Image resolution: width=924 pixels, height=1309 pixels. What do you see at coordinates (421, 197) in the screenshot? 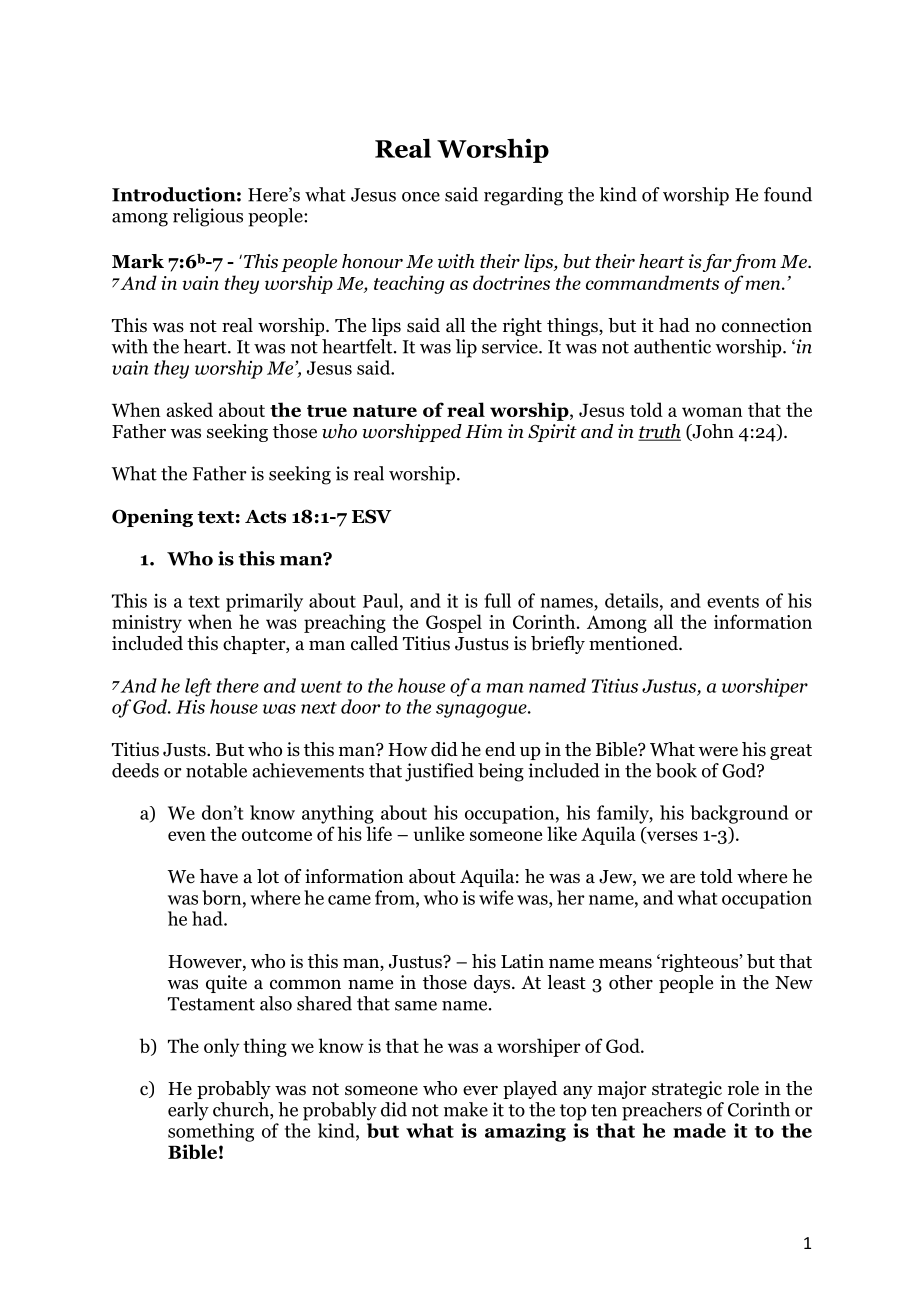
I see `once` at bounding box center [421, 197].
